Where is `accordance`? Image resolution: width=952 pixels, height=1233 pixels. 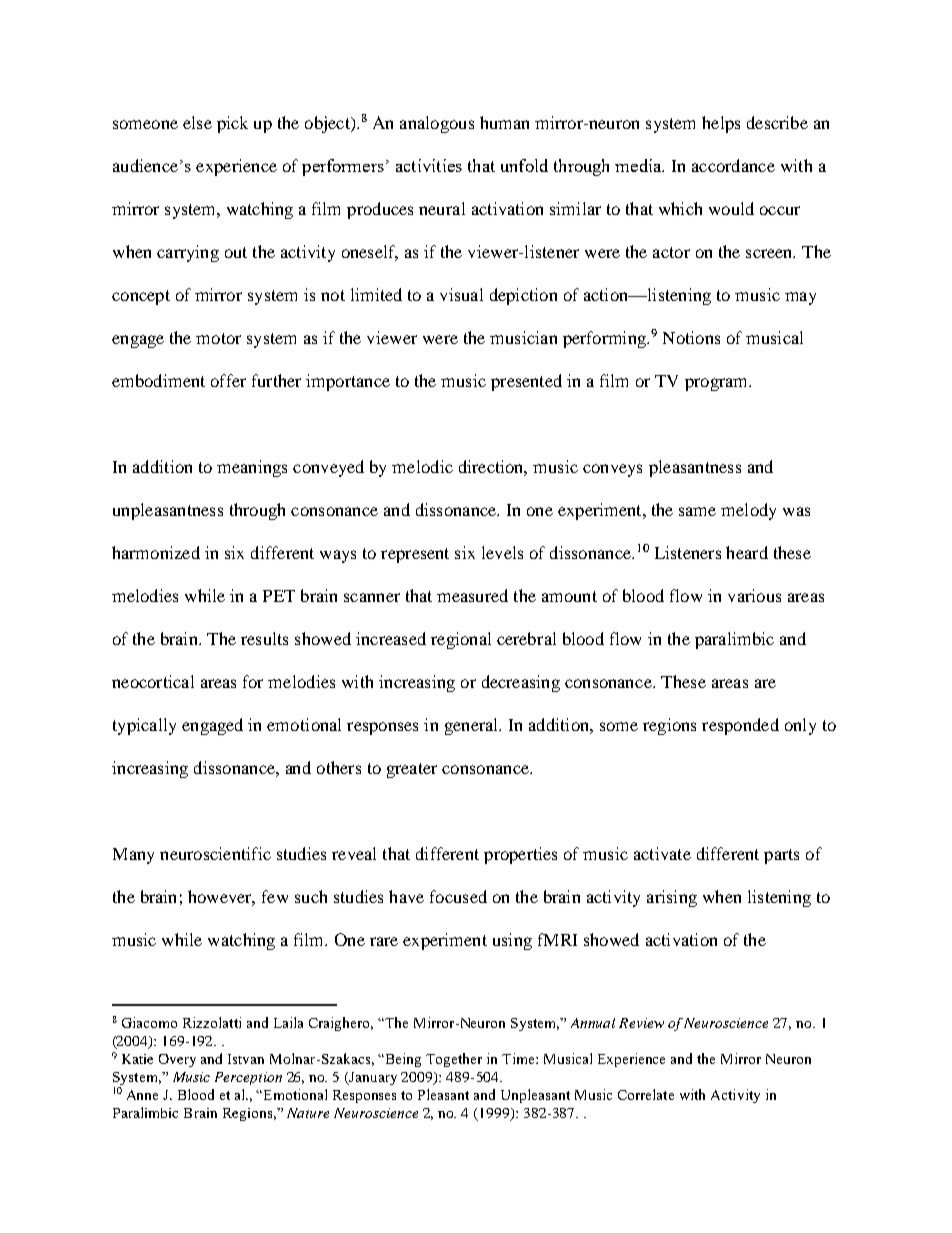
accordance is located at coordinates (733, 165).
